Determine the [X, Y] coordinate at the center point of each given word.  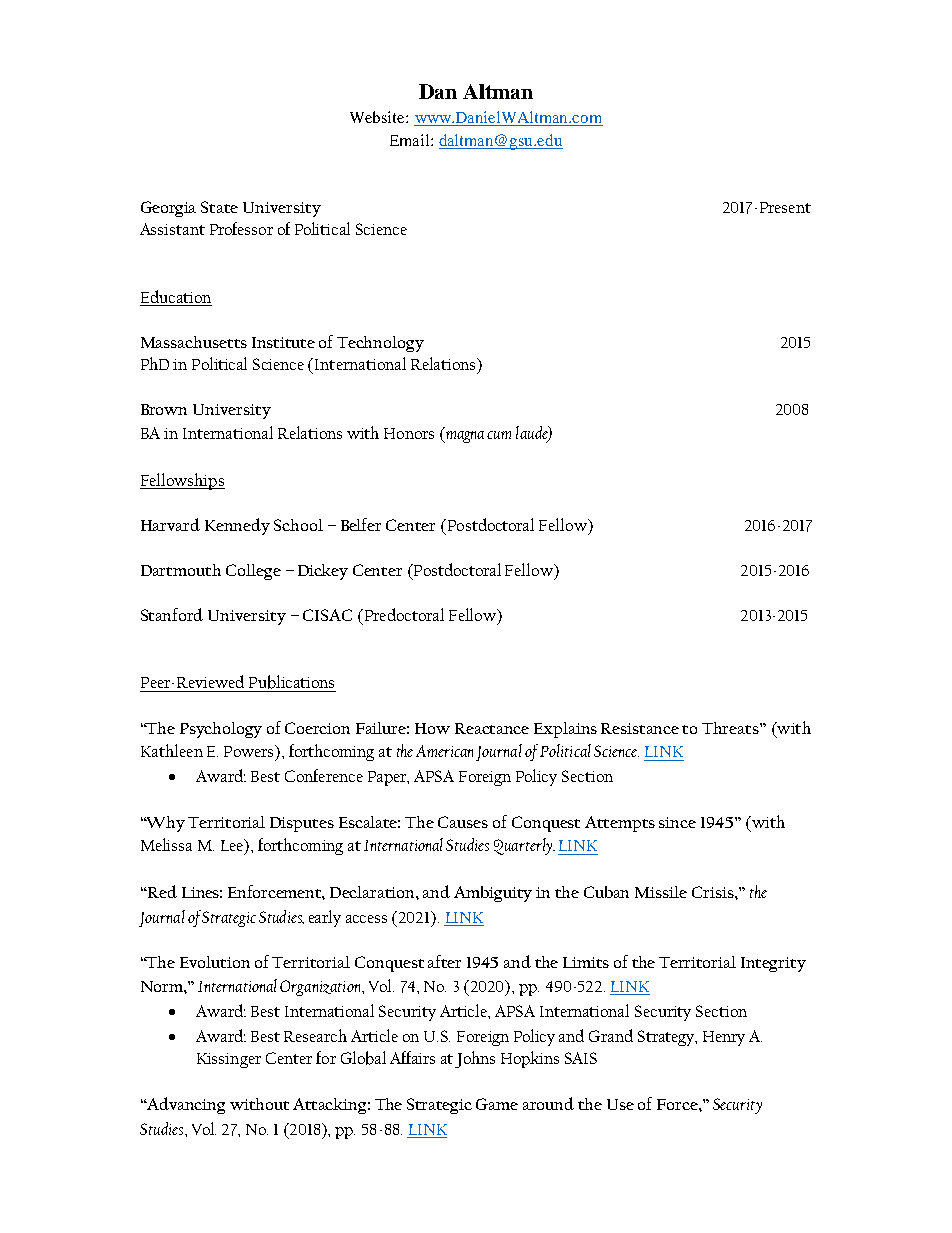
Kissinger [229, 1060]
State [219, 207]
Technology [380, 344]
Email [411, 140]
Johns [475, 1059]
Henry [724, 1038]
